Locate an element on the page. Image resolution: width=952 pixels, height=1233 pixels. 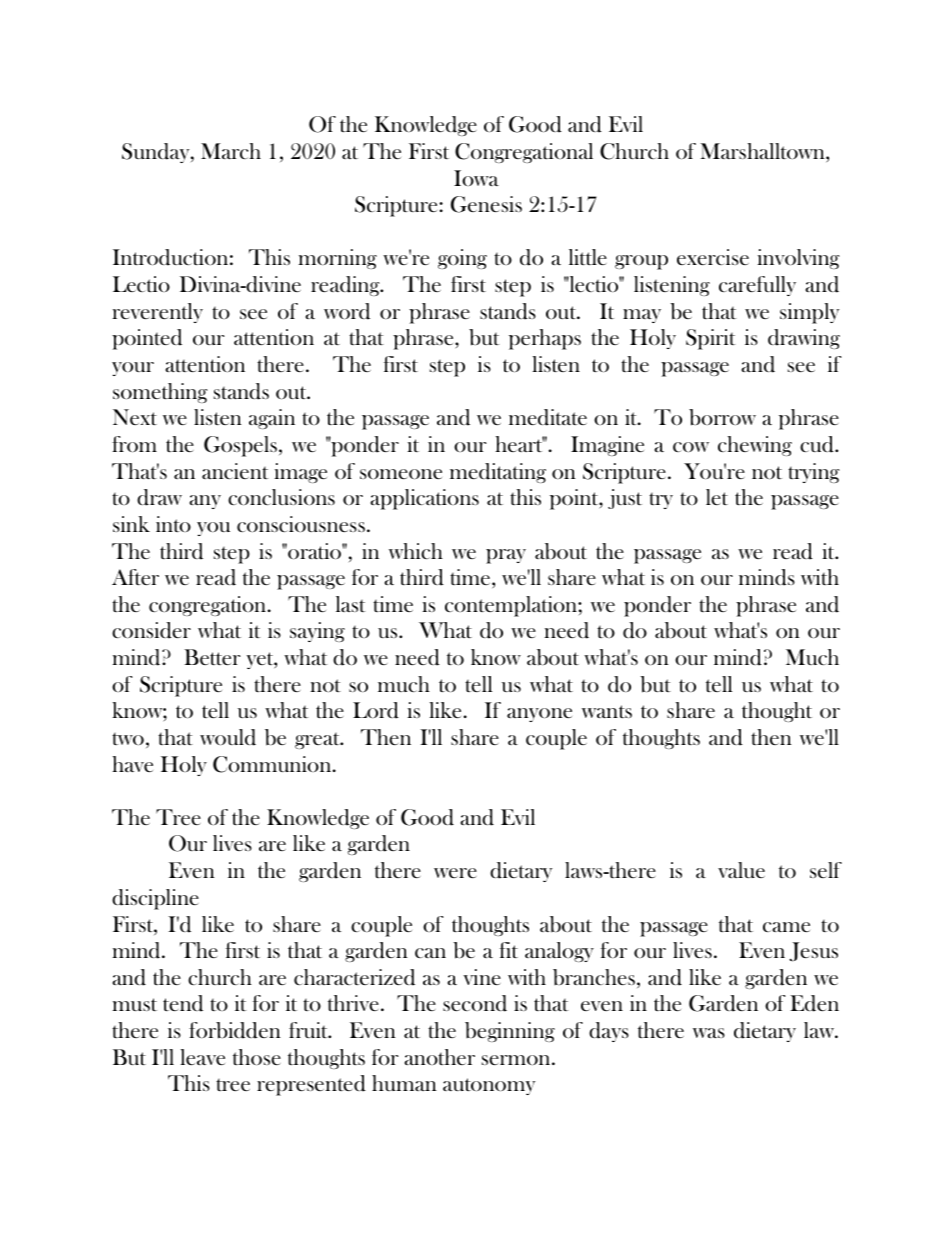
exercise is located at coordinates (713, 257).
